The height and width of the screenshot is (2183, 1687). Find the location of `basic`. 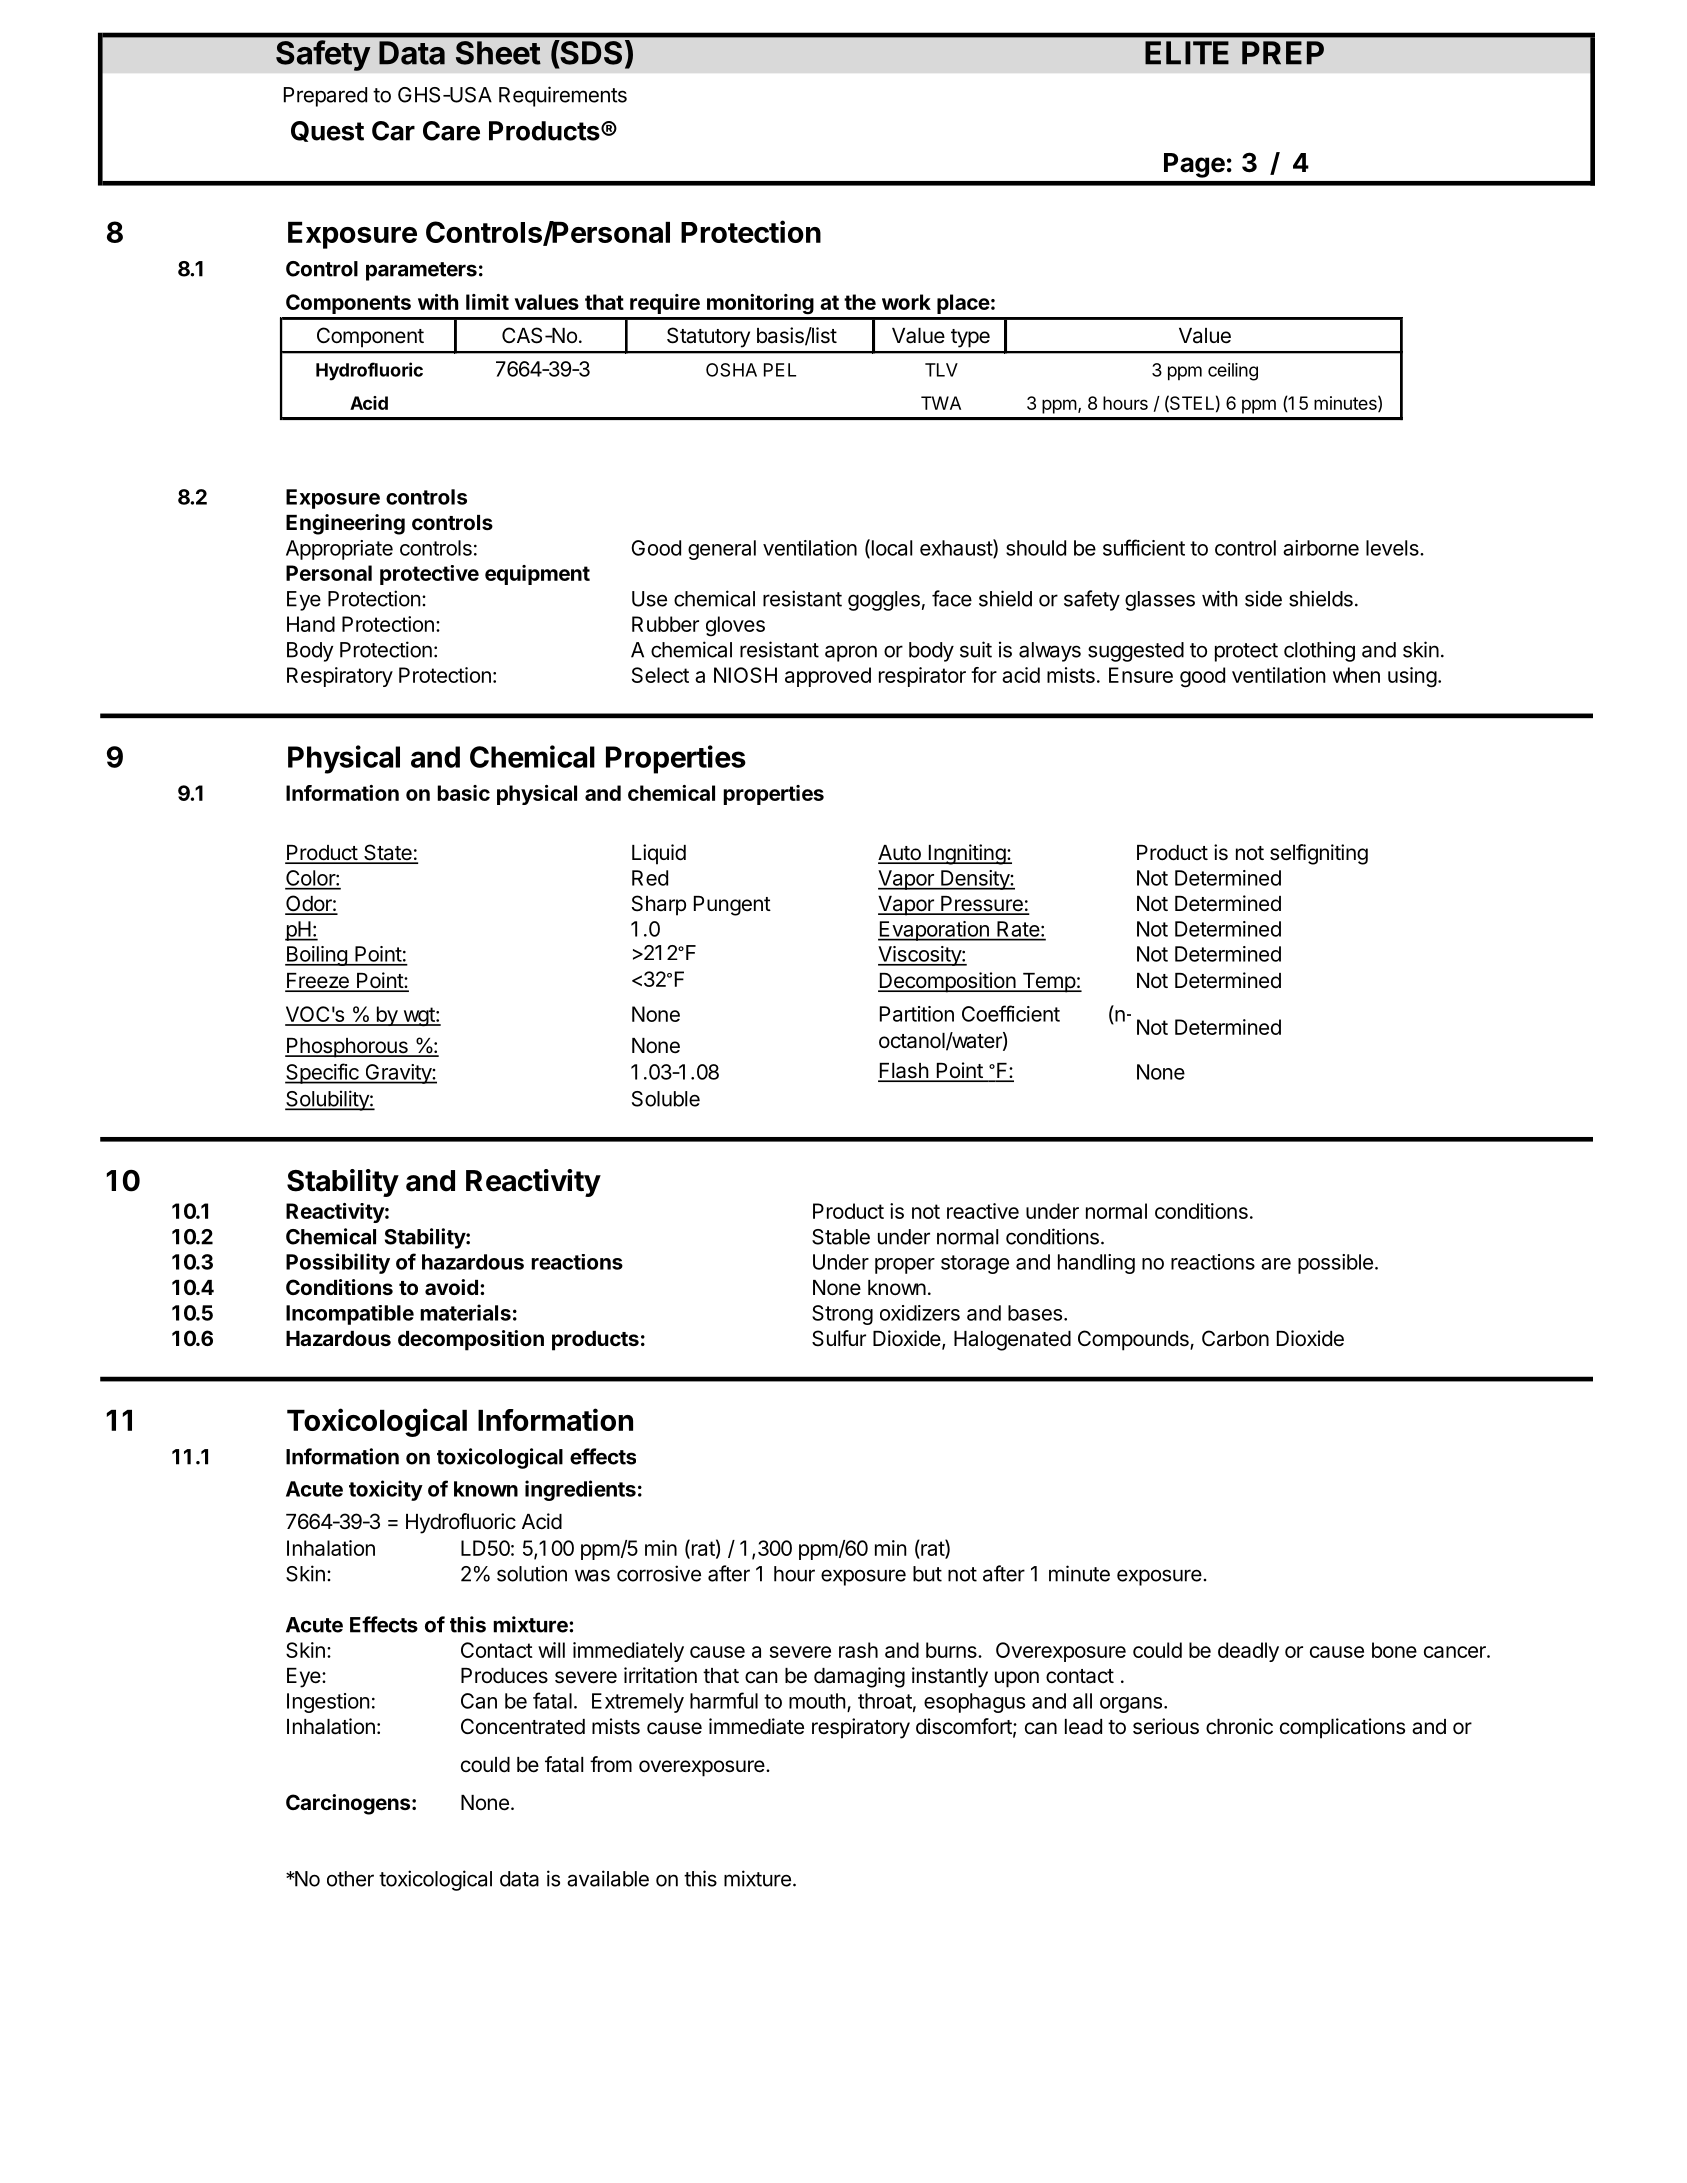

basic is located at coordinates (463, 793).
